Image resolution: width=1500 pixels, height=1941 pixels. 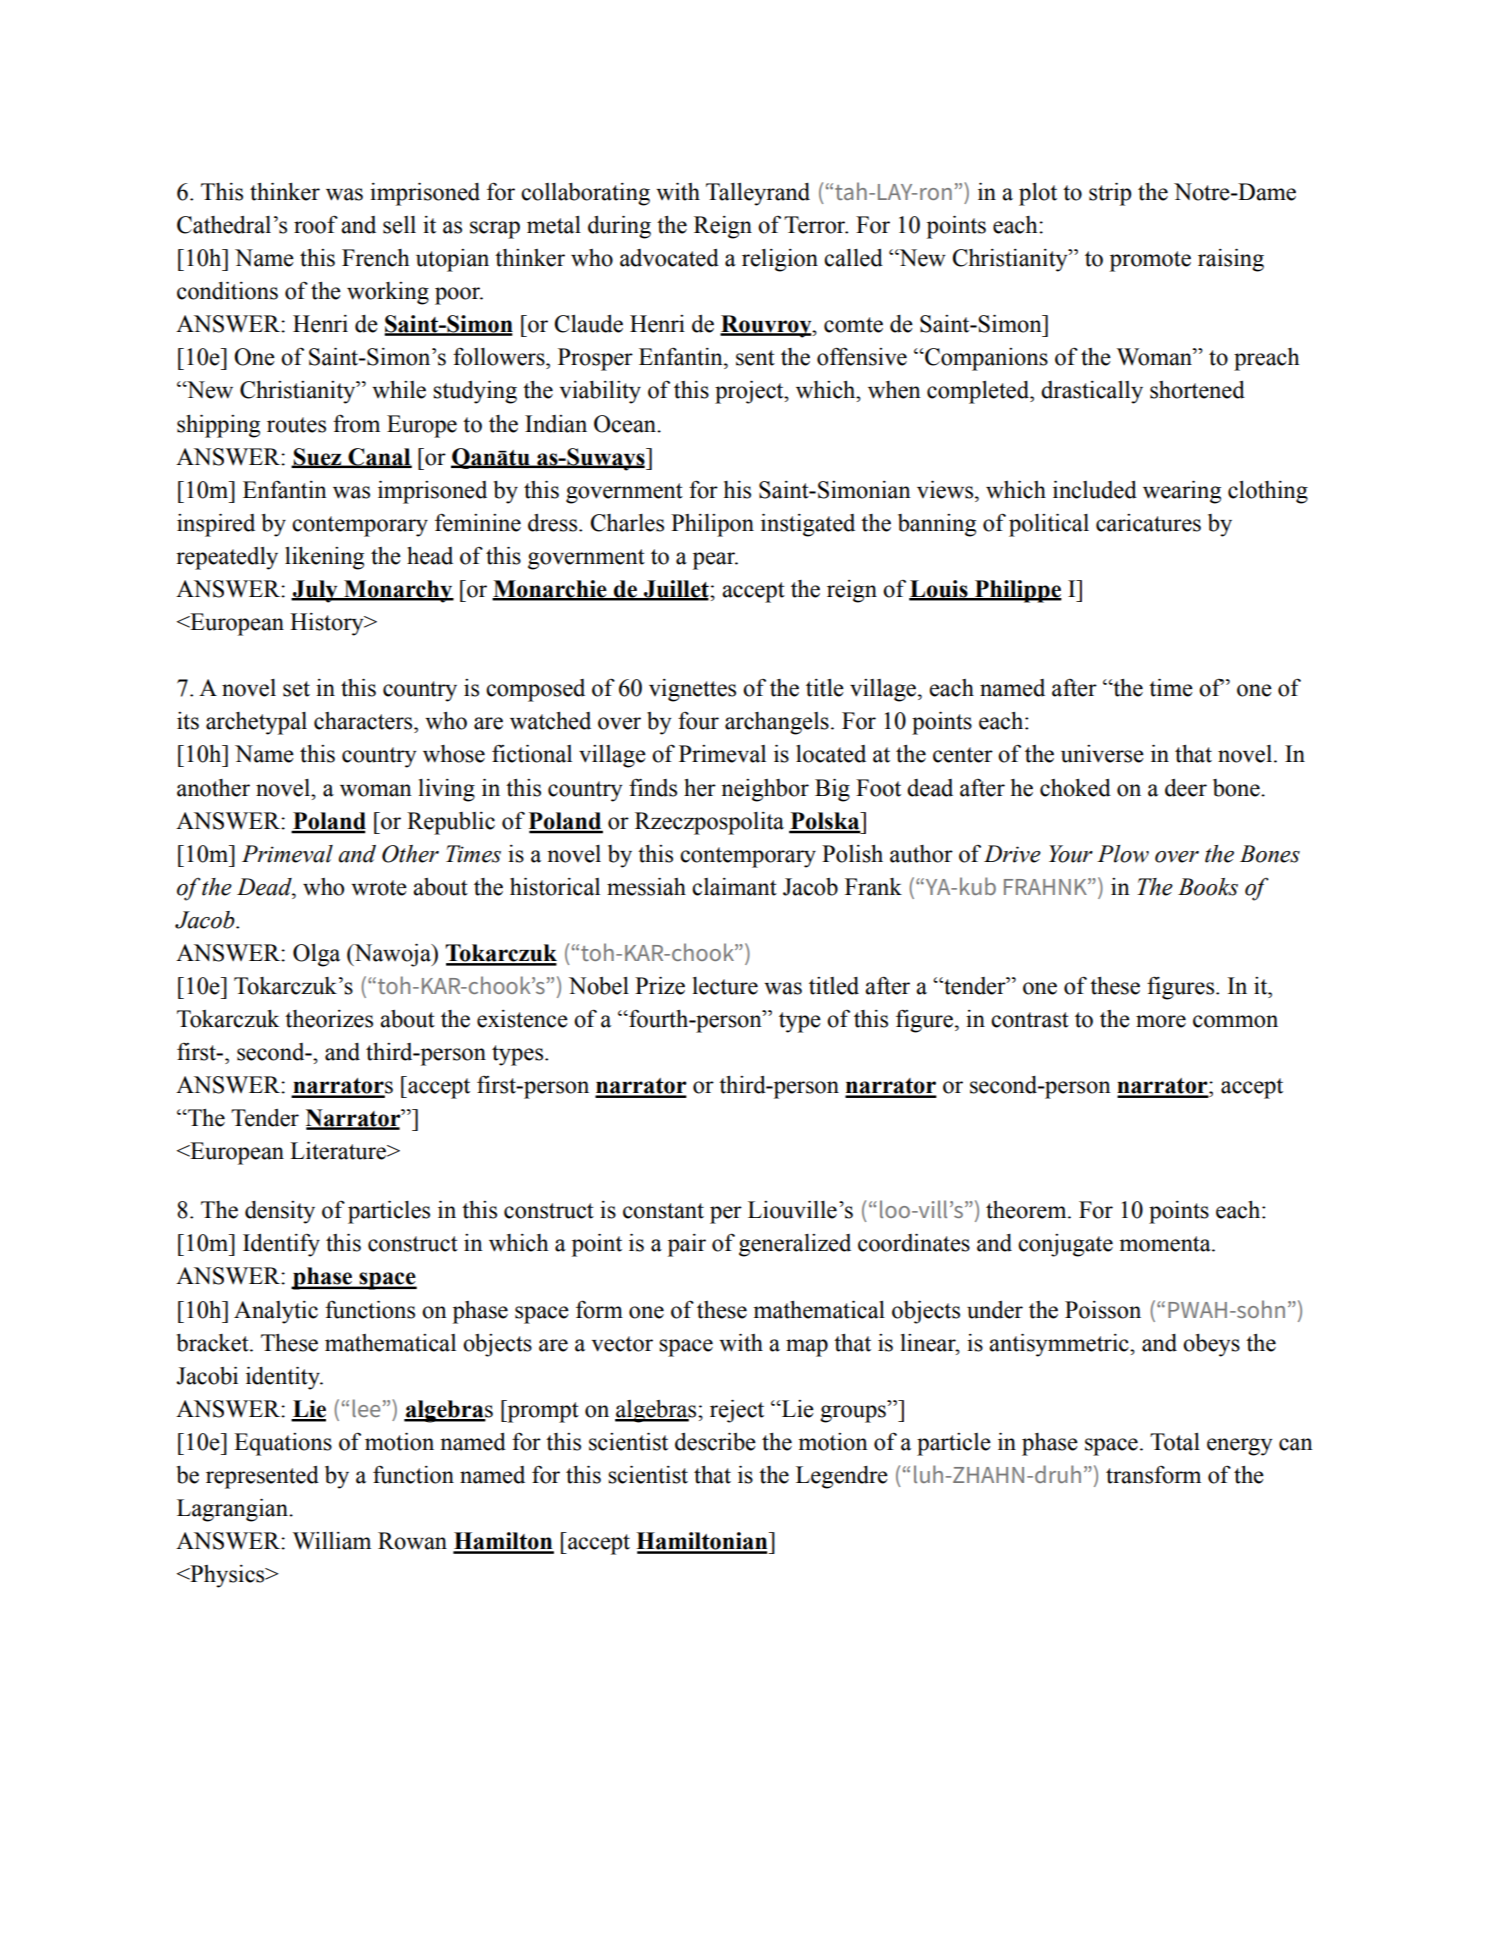 I want to click on universe, so click(x=1102, y=754).
